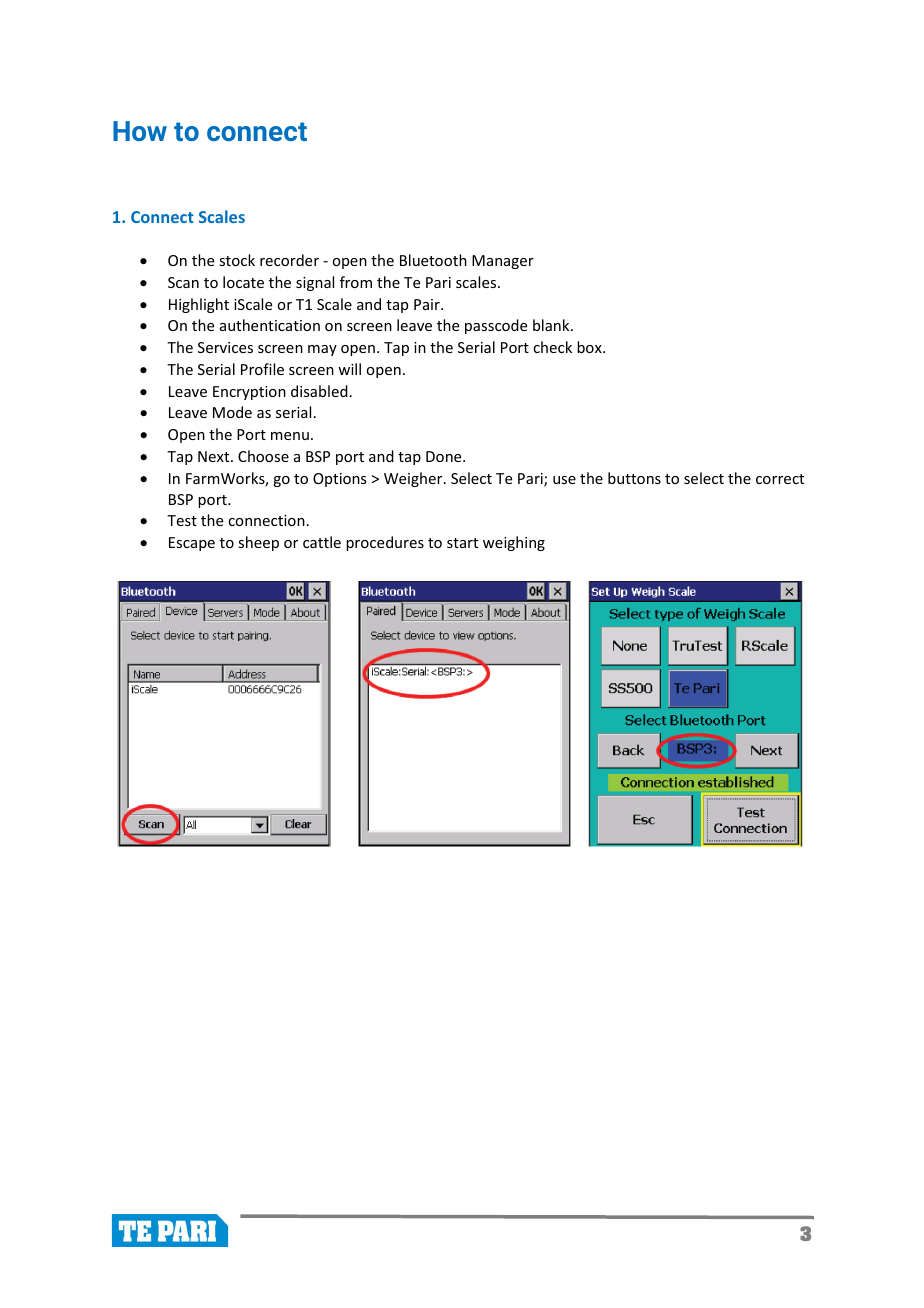 This page has height=1308, width=924. What do you see at coordinates (496, 326) in the page?
I see `passcode` at bounding box center [496, 326].
